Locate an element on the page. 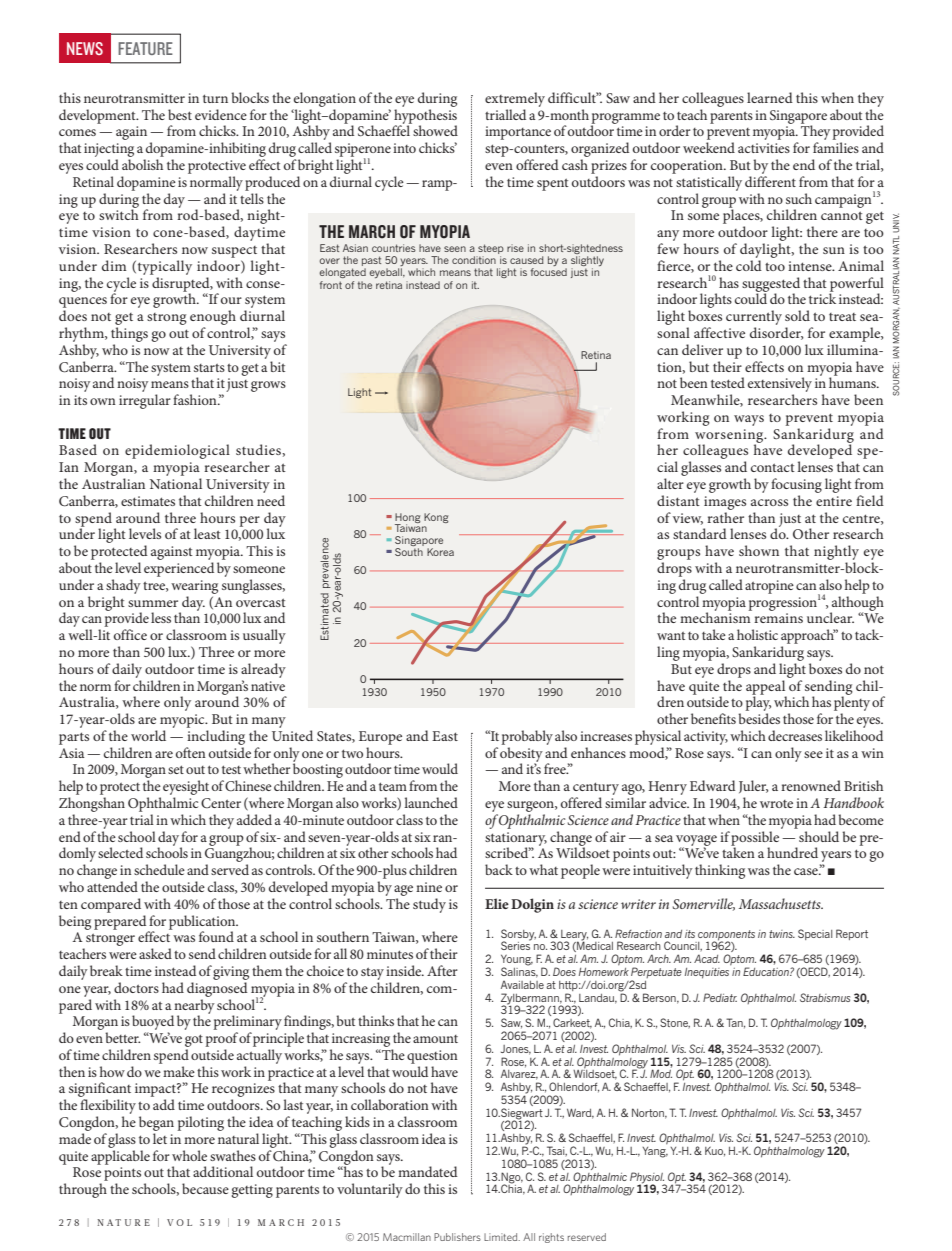  best is located at coordinates (180, 114).
